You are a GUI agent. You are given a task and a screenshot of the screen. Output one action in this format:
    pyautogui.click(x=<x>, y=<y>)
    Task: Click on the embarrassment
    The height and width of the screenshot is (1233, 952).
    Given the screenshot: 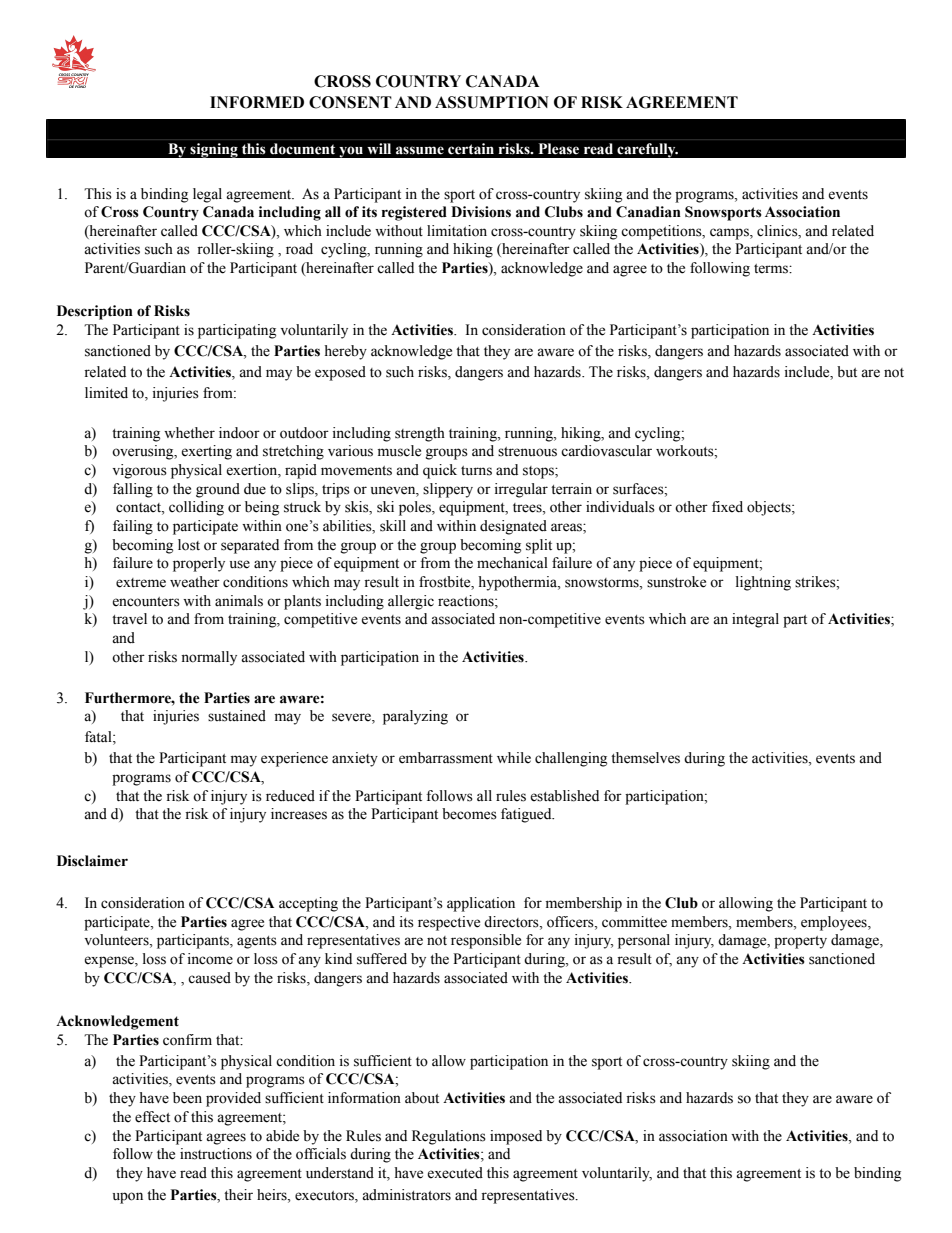 What is the action you would take?
    pyautogui.click(x=446, y=758)
